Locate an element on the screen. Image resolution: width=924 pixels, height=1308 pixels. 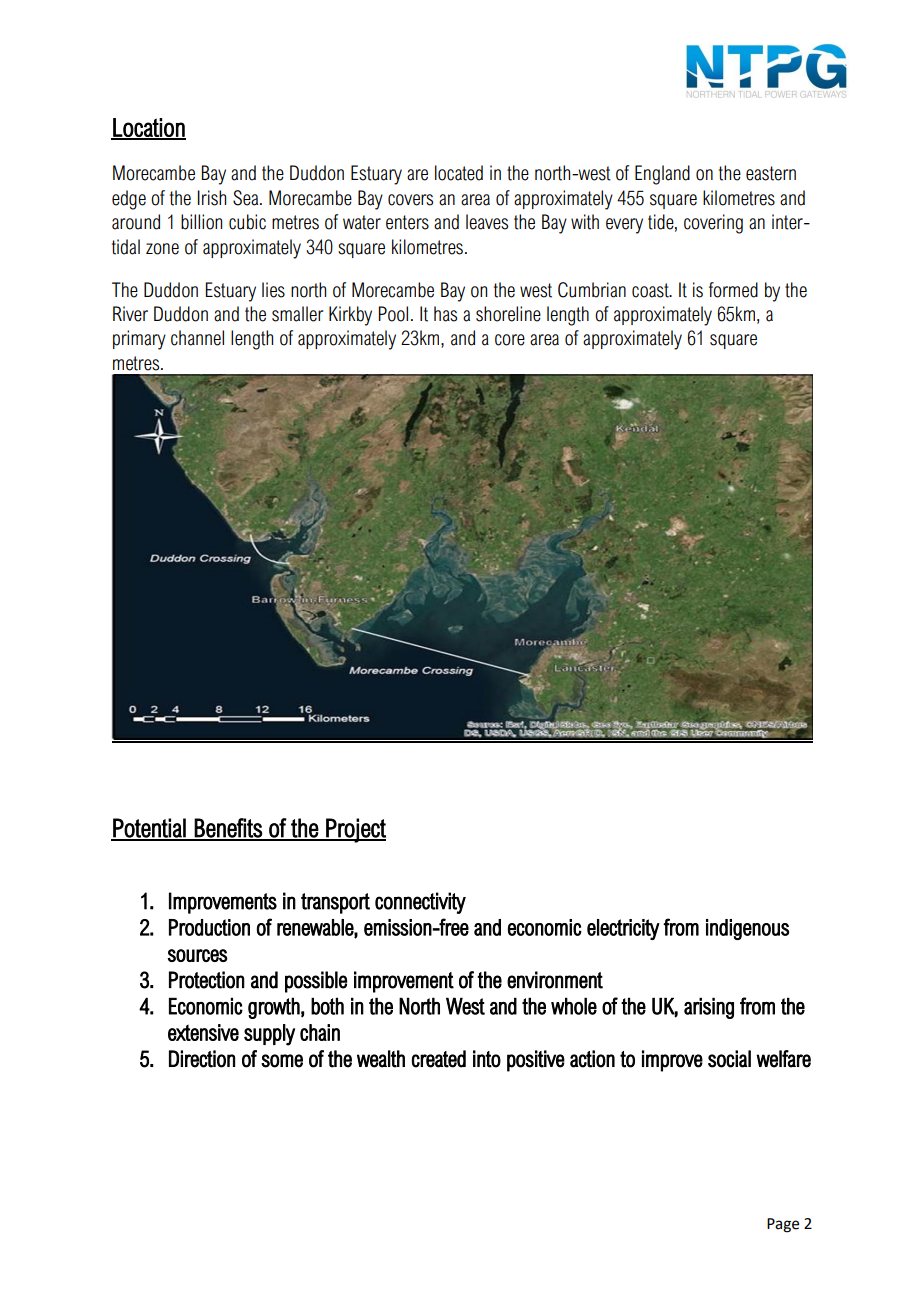
located is located at coordinates (459, 173).
